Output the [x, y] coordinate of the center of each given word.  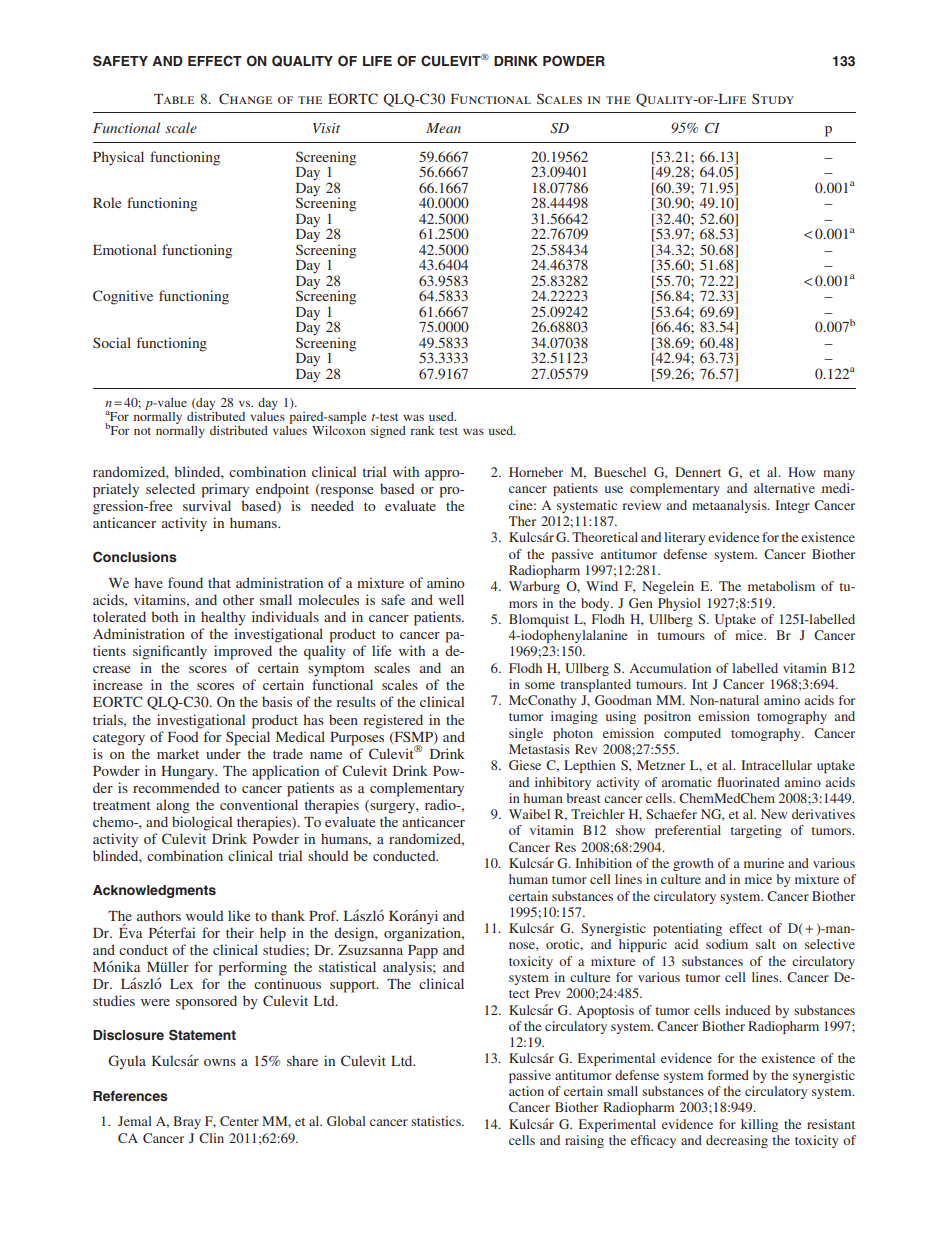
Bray [187, 1122]
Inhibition [603, 863]
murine [764, 863]
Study [773, 98]
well [451, 599]
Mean [443, 128]
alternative [784, 488]
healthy [223, 618]
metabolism [781, 586]
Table [174, 99]
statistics [437, 1121]
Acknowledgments [154, 891]
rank [422, 430]
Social [112, 342]
